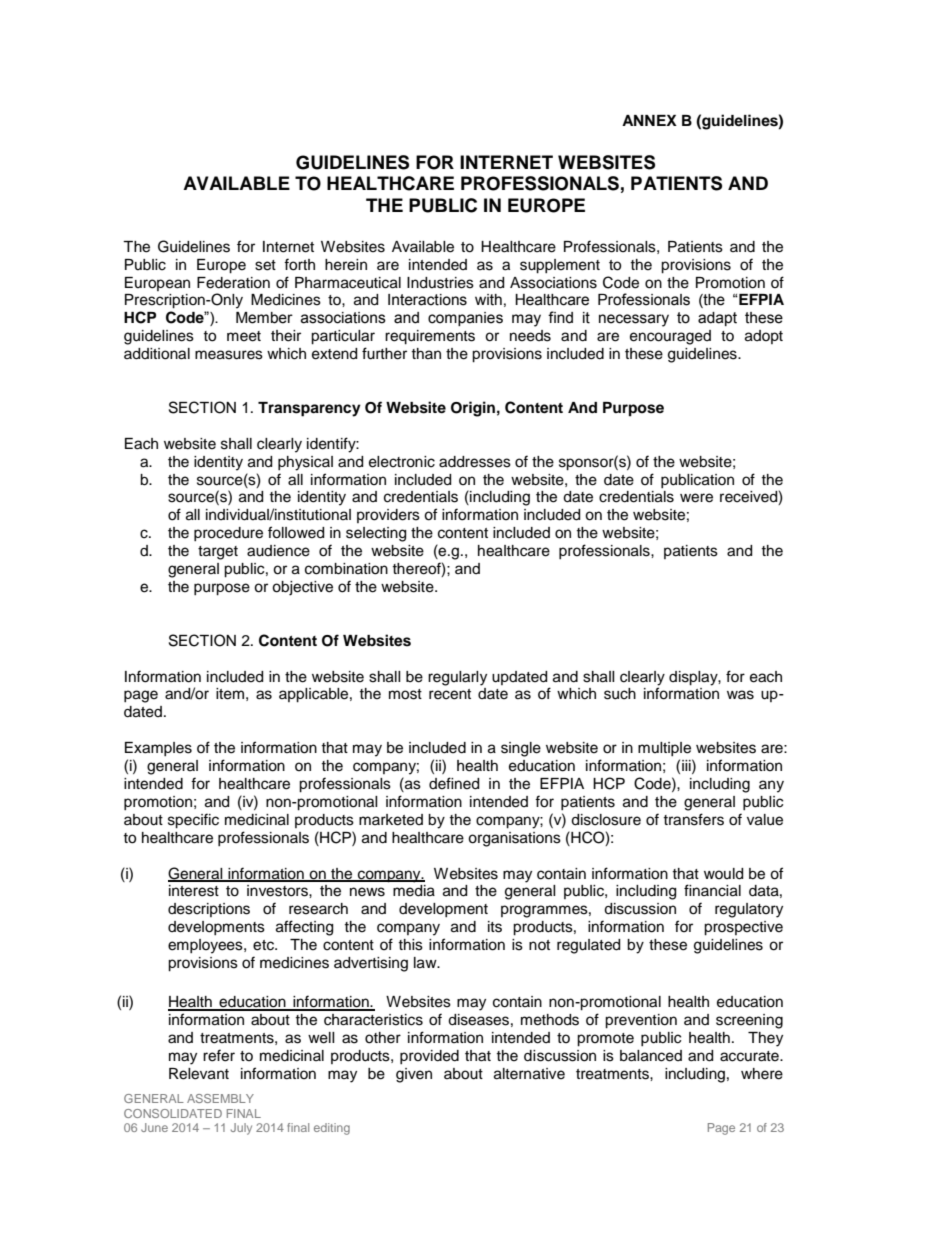 Image resolution: width=952 pixels, height=1233 pixels. What do you see at coordinates (693, 819) in the screenshot?
I see `transfers` at bounding box center [693, 819].
